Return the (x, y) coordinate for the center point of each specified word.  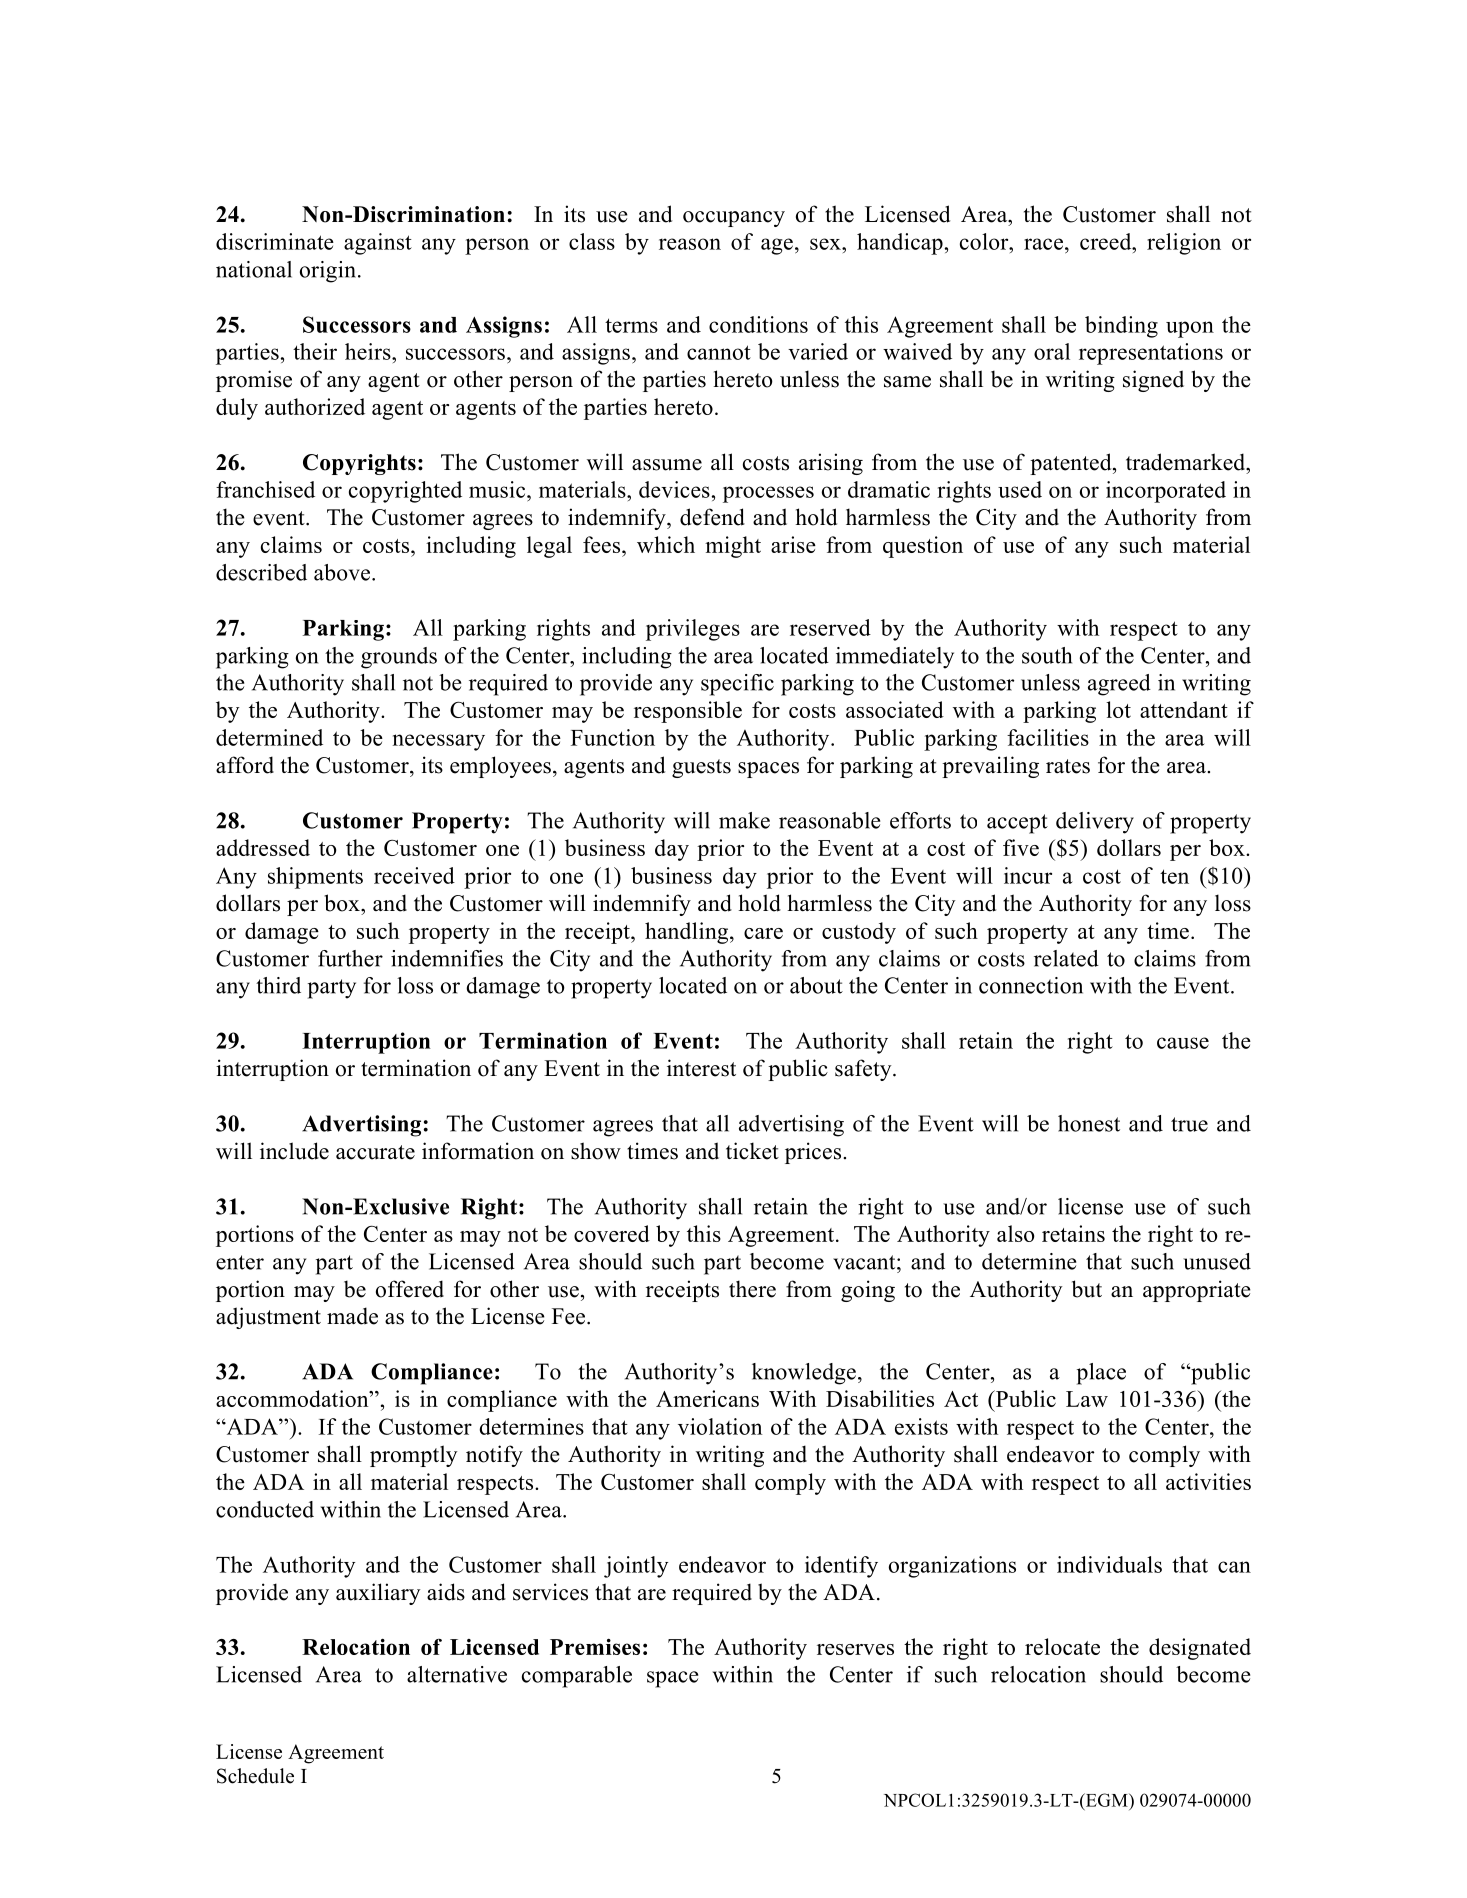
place (1101, 1374)
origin (328, 272)
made (352, 1316)
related (1066, 958)
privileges (693, 630)
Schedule (255, 1776)
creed (1107, 241)
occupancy (734, 219)
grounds (399, 658)
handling (688, 933)
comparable (577, 1677)
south (1047, 655)
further (350, 958)
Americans (707, 1398)
